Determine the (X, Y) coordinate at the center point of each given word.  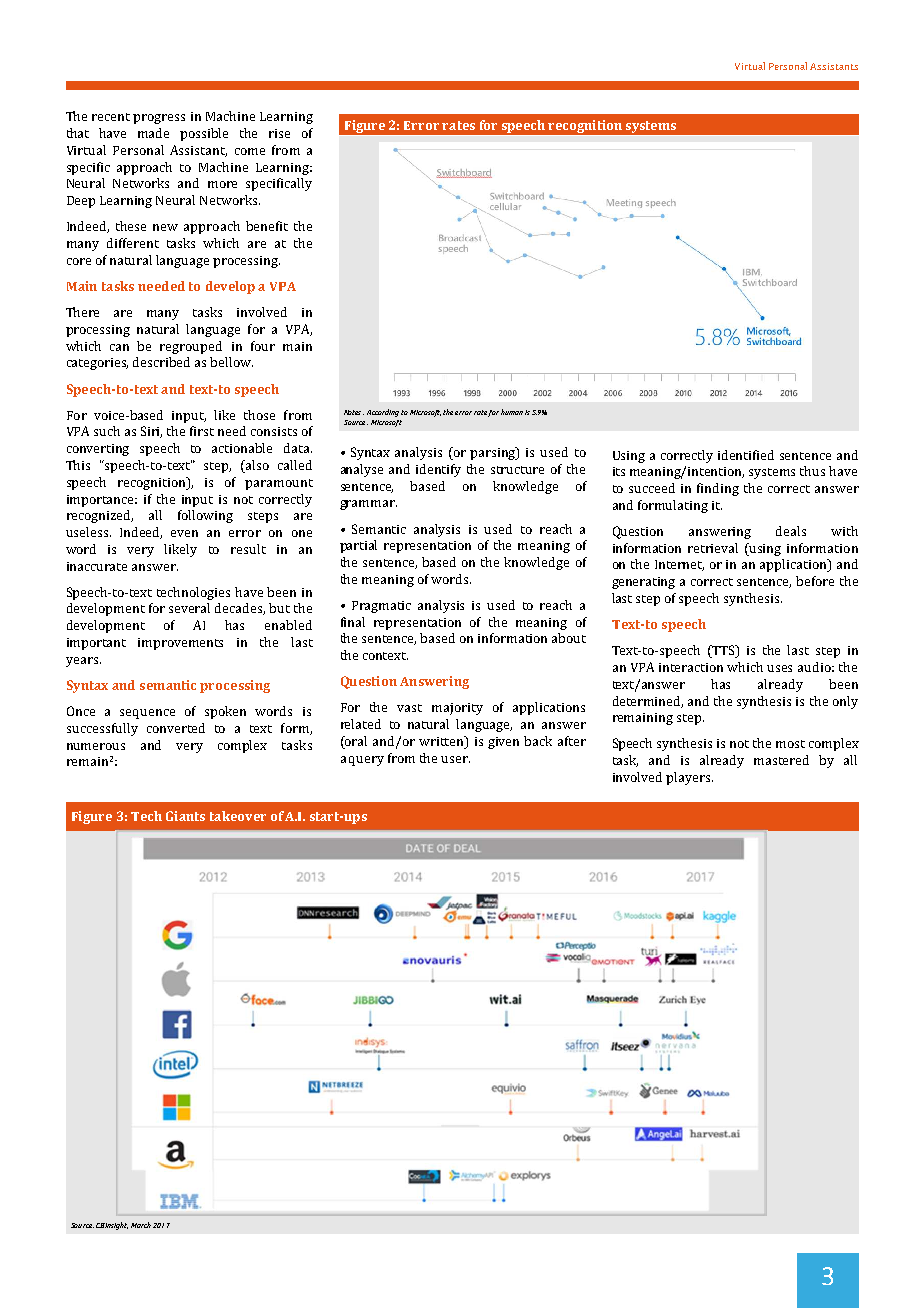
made (153, 133)
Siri (151, 432)
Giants (185, 816)
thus (812, 471)
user (455, 759)
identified (746, 455)
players (688, 778)
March (141, 1225)
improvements (180, 644)
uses (779, 668)
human (512, 412)
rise (279, 133)
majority (457, 709)
